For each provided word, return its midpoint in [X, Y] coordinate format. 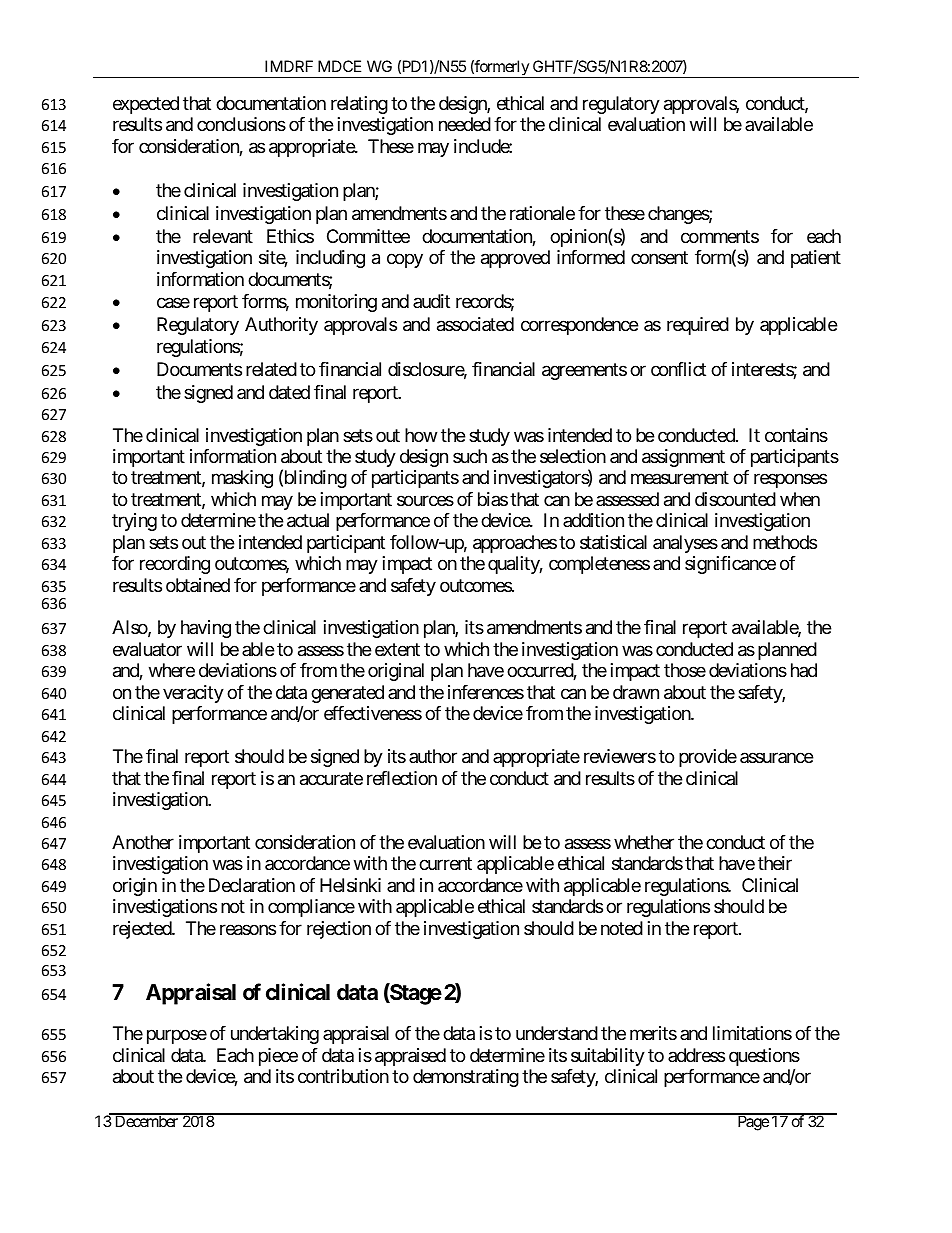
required [698, 326]
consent [659, 257]
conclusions [241, 124]
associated [475, 324]
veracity [193, 694]
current [445, 864]
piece [278, 1057]
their [775, 863]
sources [425, 500]
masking [242, 479]
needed [465, 124]
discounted [735, 499]
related [271, 369]
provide [708, 758]
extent [397, 649]
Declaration [252, 885]
